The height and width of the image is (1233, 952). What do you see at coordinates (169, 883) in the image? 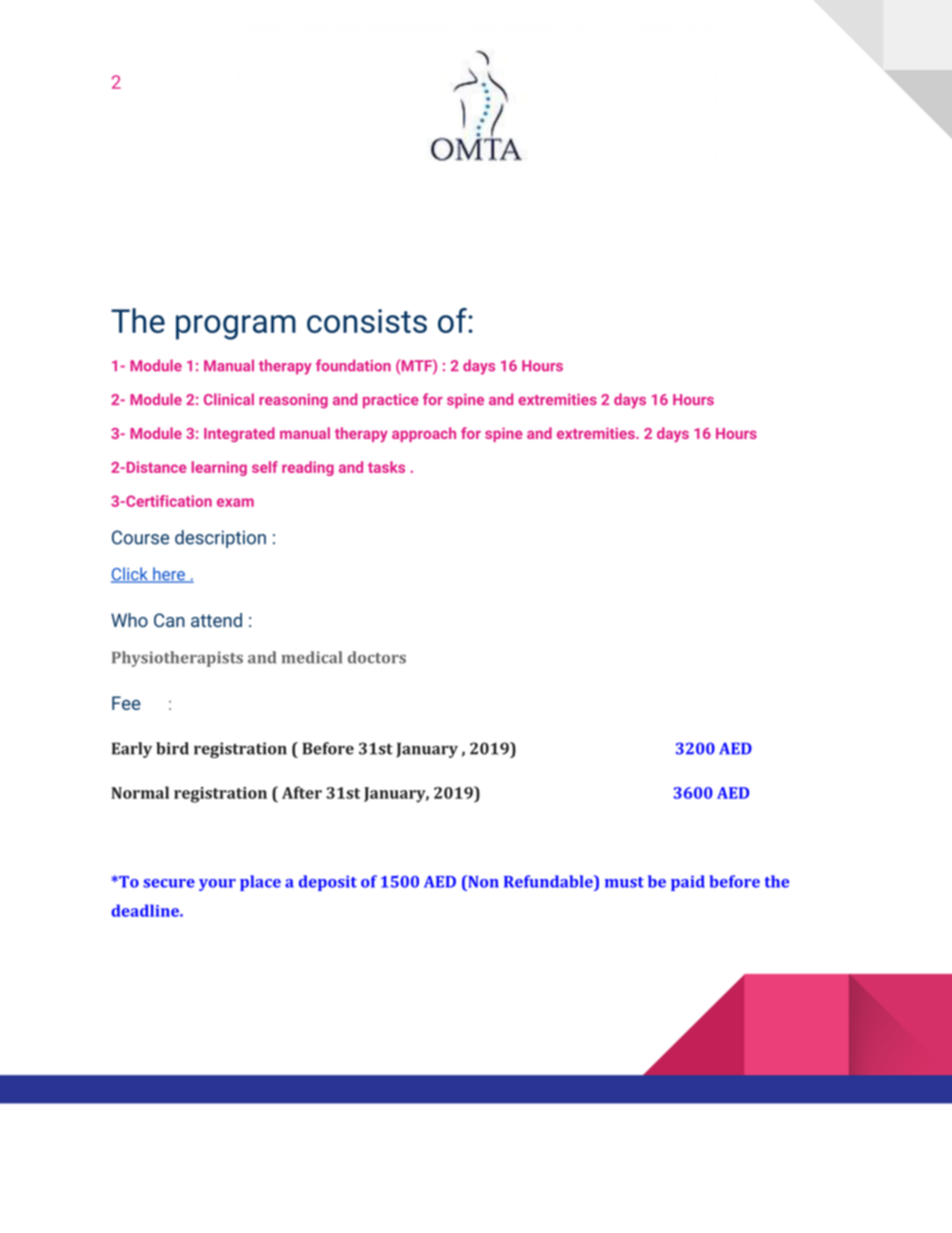
I see `secure` at bounding box center [169, 883].
